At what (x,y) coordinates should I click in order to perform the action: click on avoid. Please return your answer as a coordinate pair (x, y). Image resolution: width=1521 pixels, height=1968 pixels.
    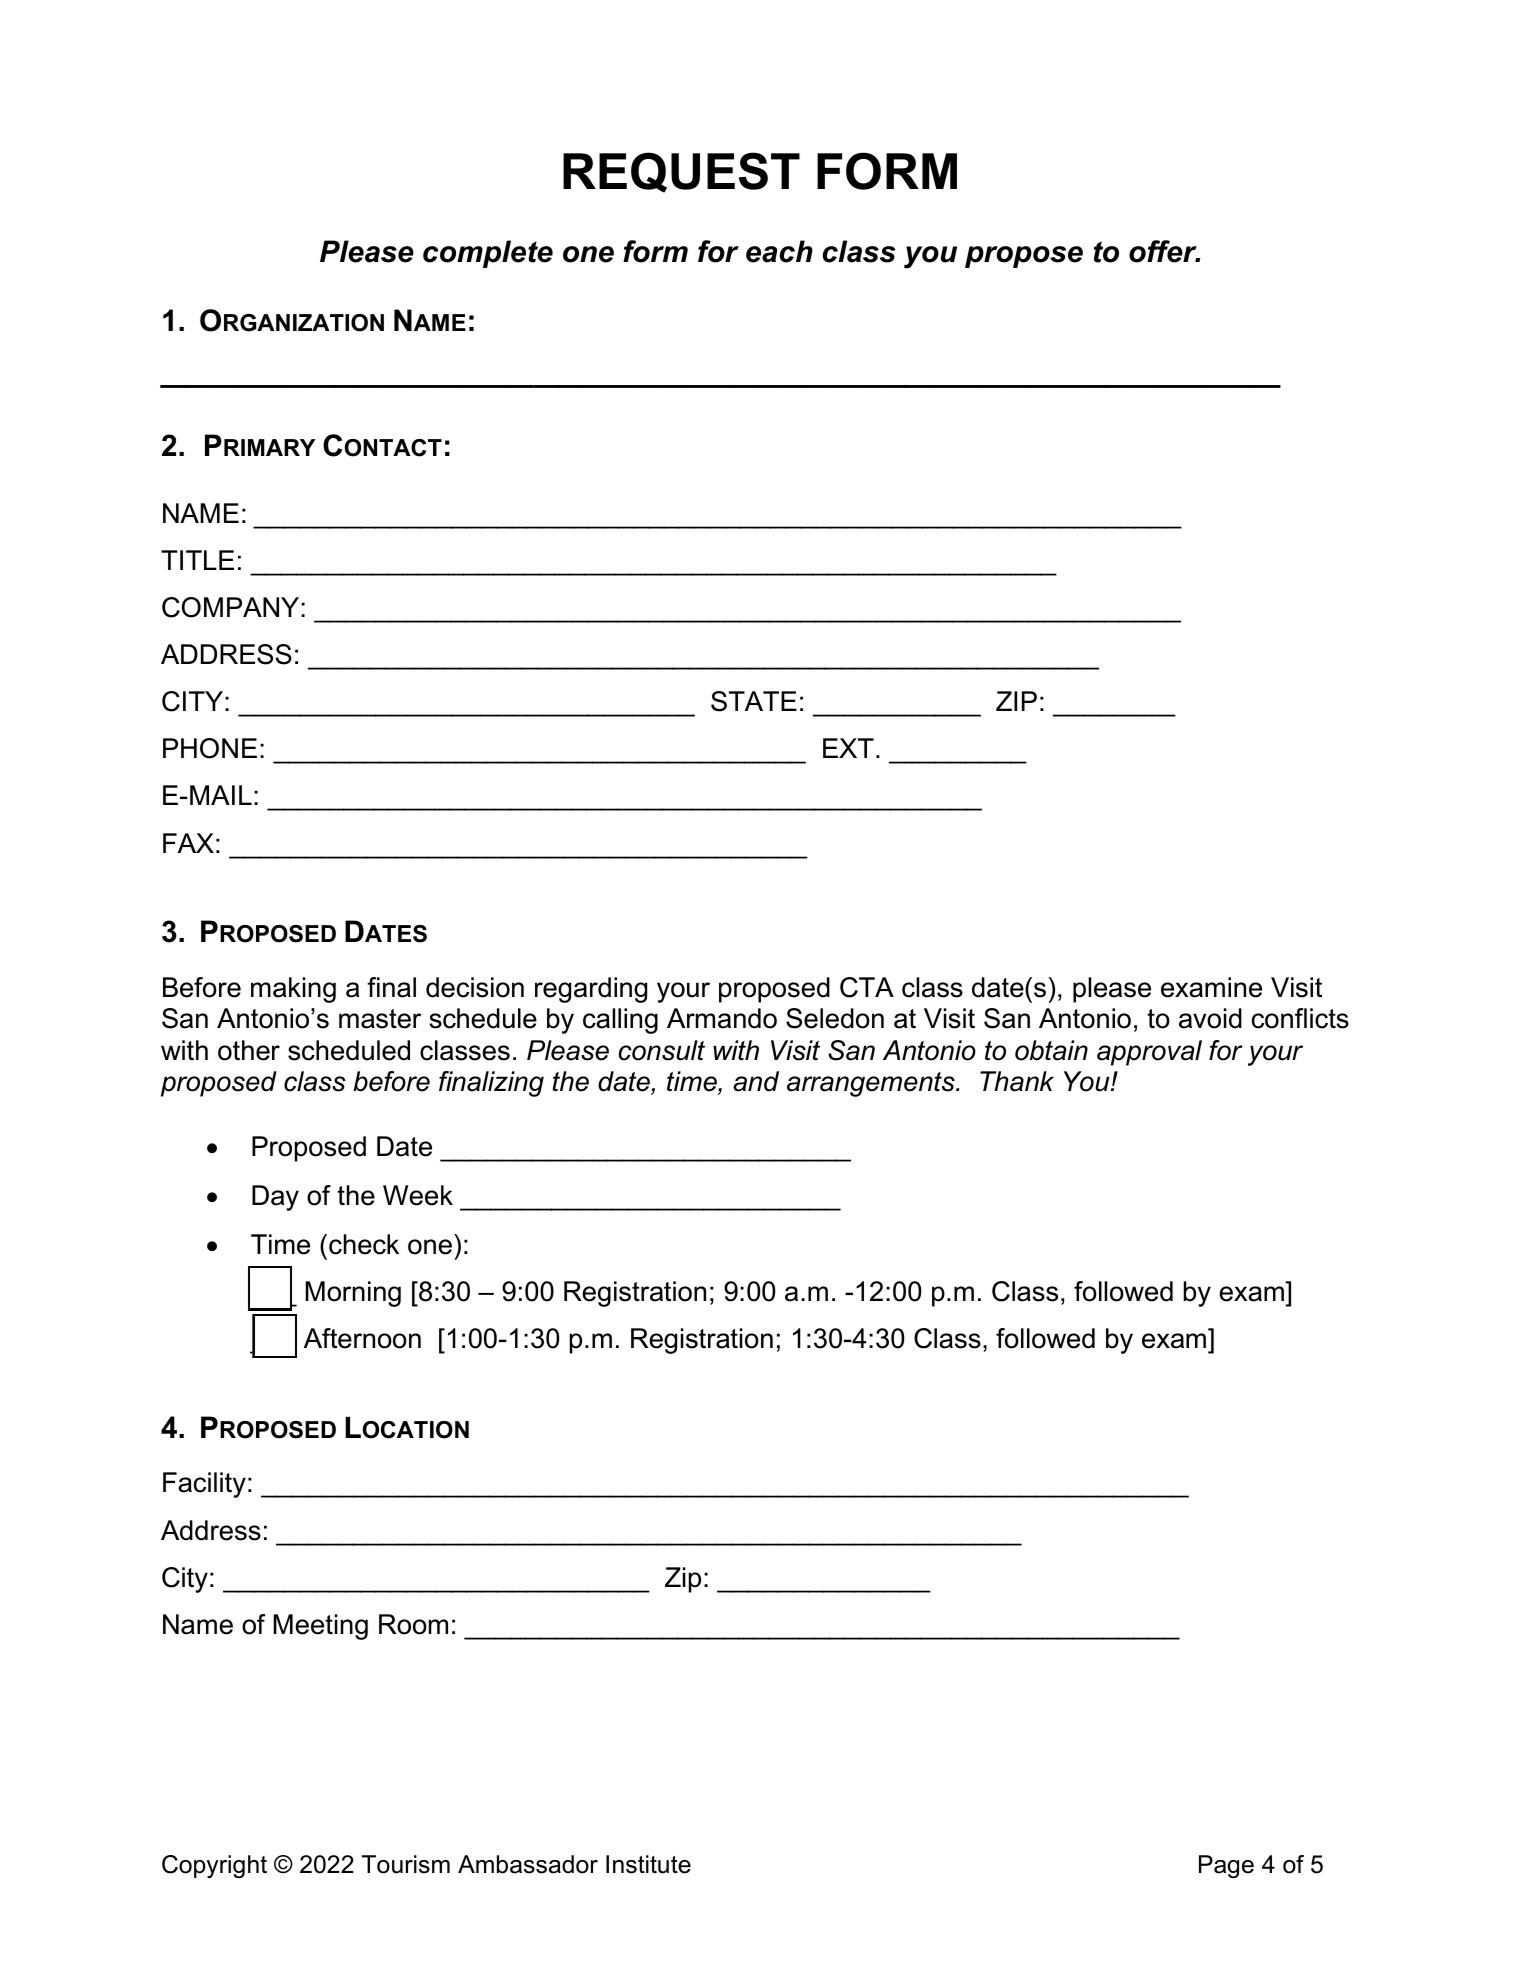
    Looking at the image, I should click on (1210, 1018).
